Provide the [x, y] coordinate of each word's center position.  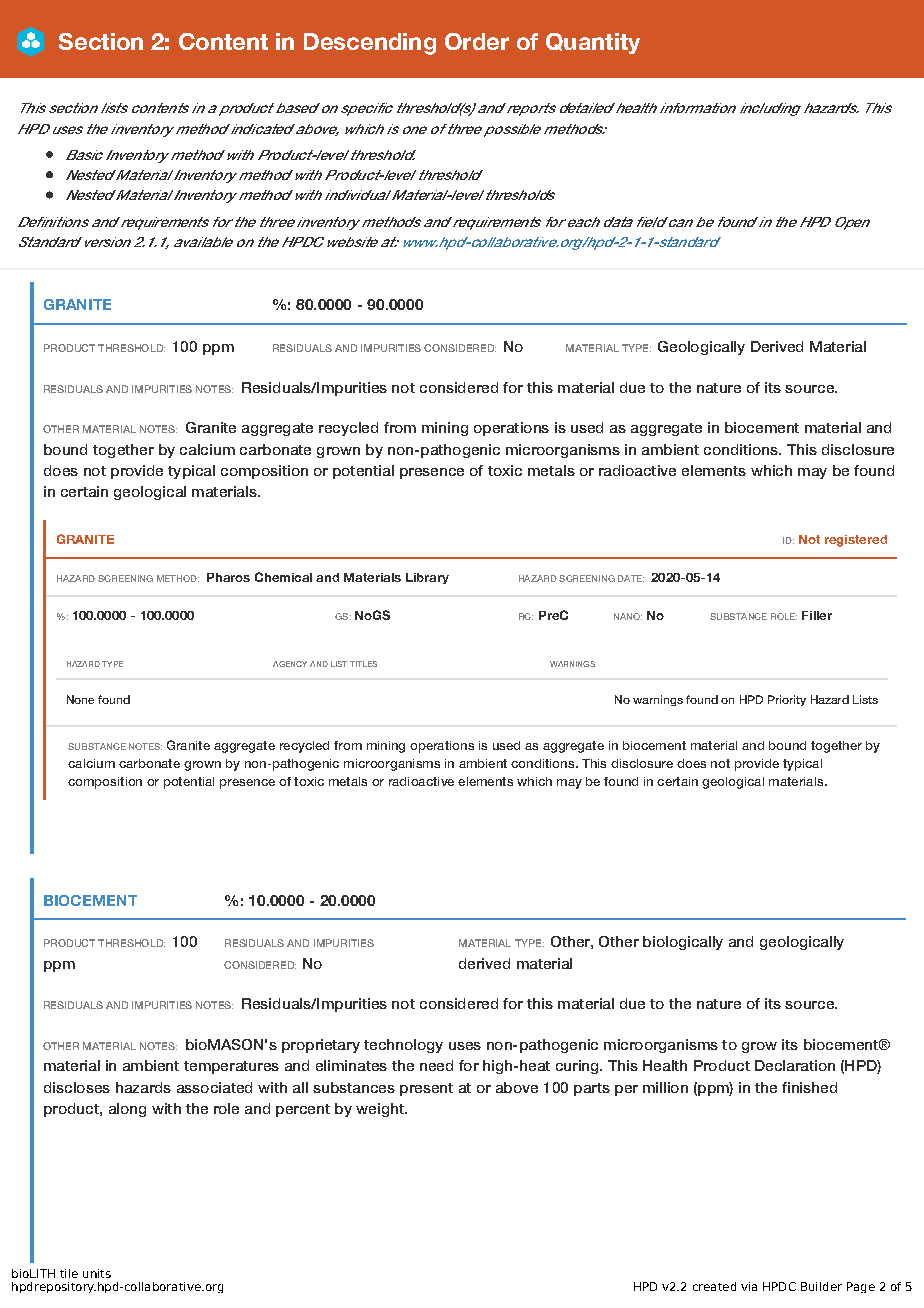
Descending [370, 44]
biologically [683, 943]
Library [427, 578]
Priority [787, 700]
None [80, 699]
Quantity [593, 43]
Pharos [228, 577]
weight [381, 1110]
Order [477, 41]
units [97, 1273]
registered [856, 541]
